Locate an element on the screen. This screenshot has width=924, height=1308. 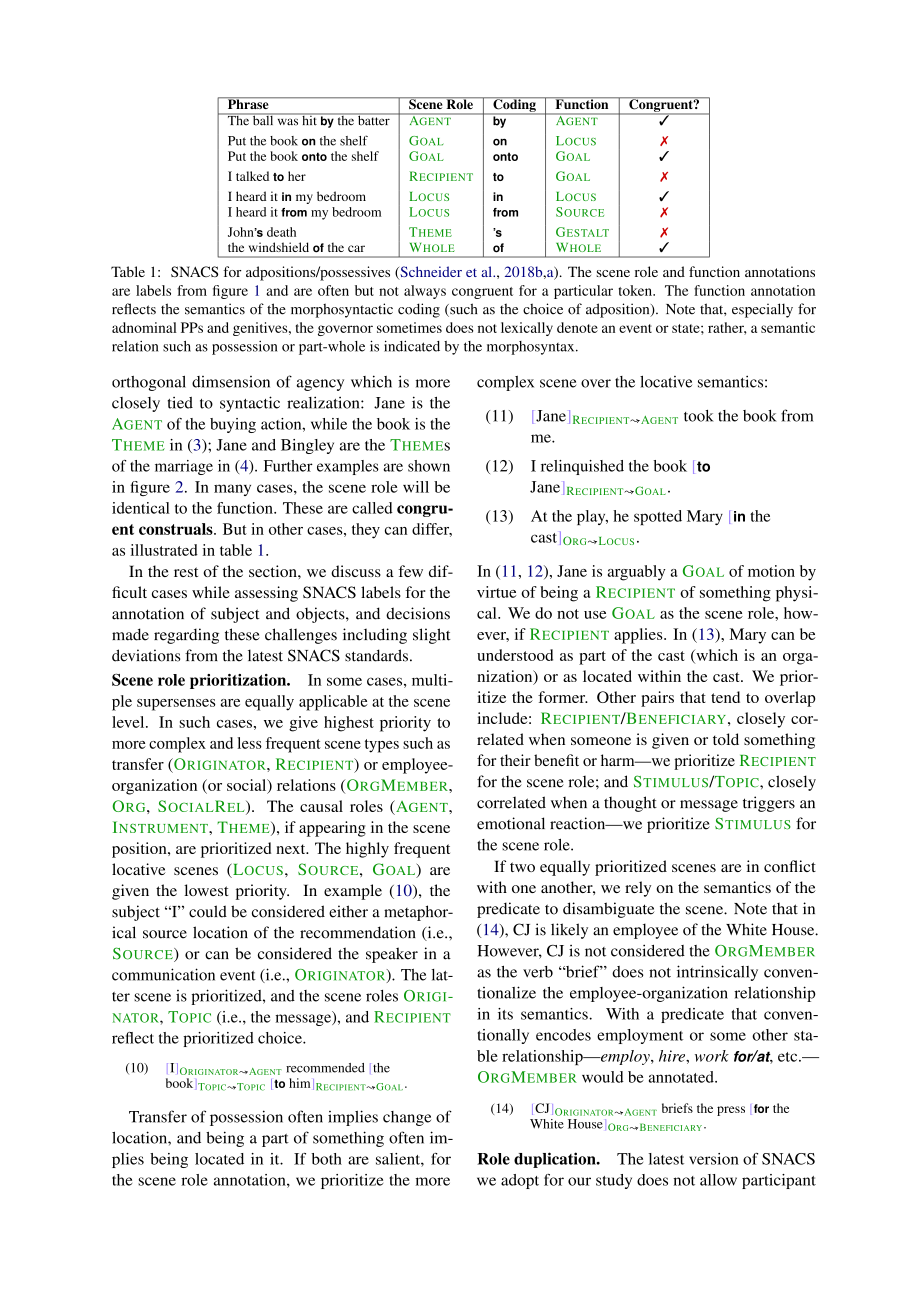
Phrase is located at coordinates (248, 103).
